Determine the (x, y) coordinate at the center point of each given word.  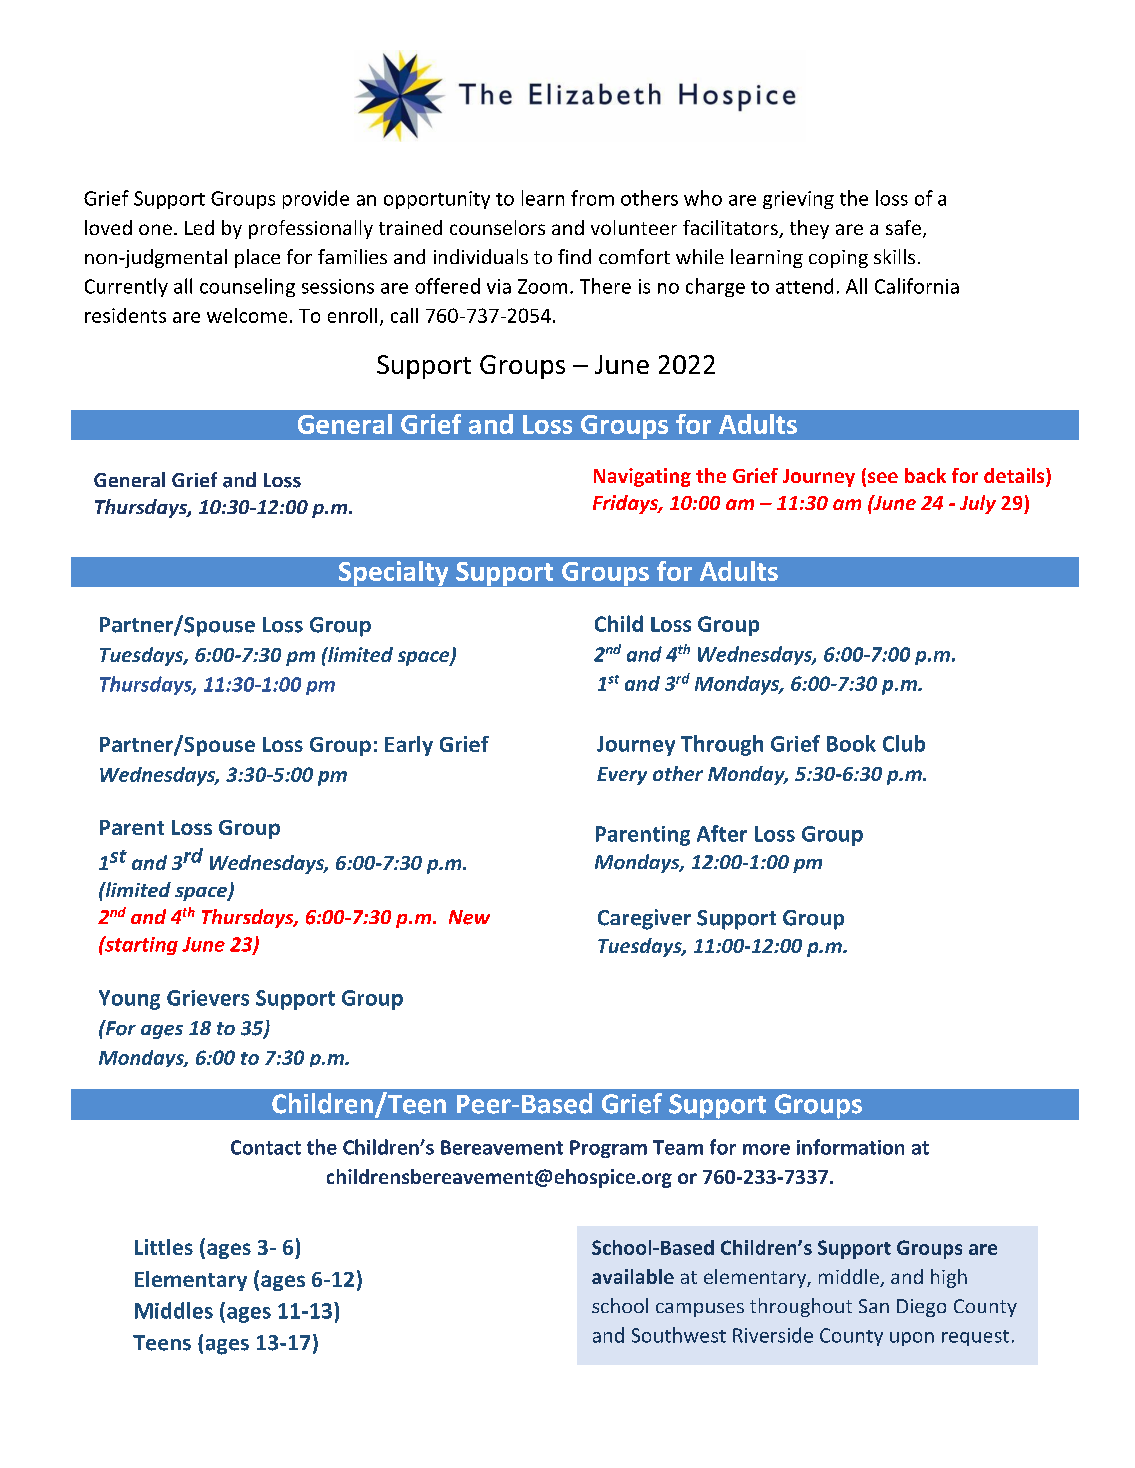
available (633, 1276)
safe (903, 227)
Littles (164, 1247)
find (574, 256)
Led (199, 227)
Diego (921, 1308)
